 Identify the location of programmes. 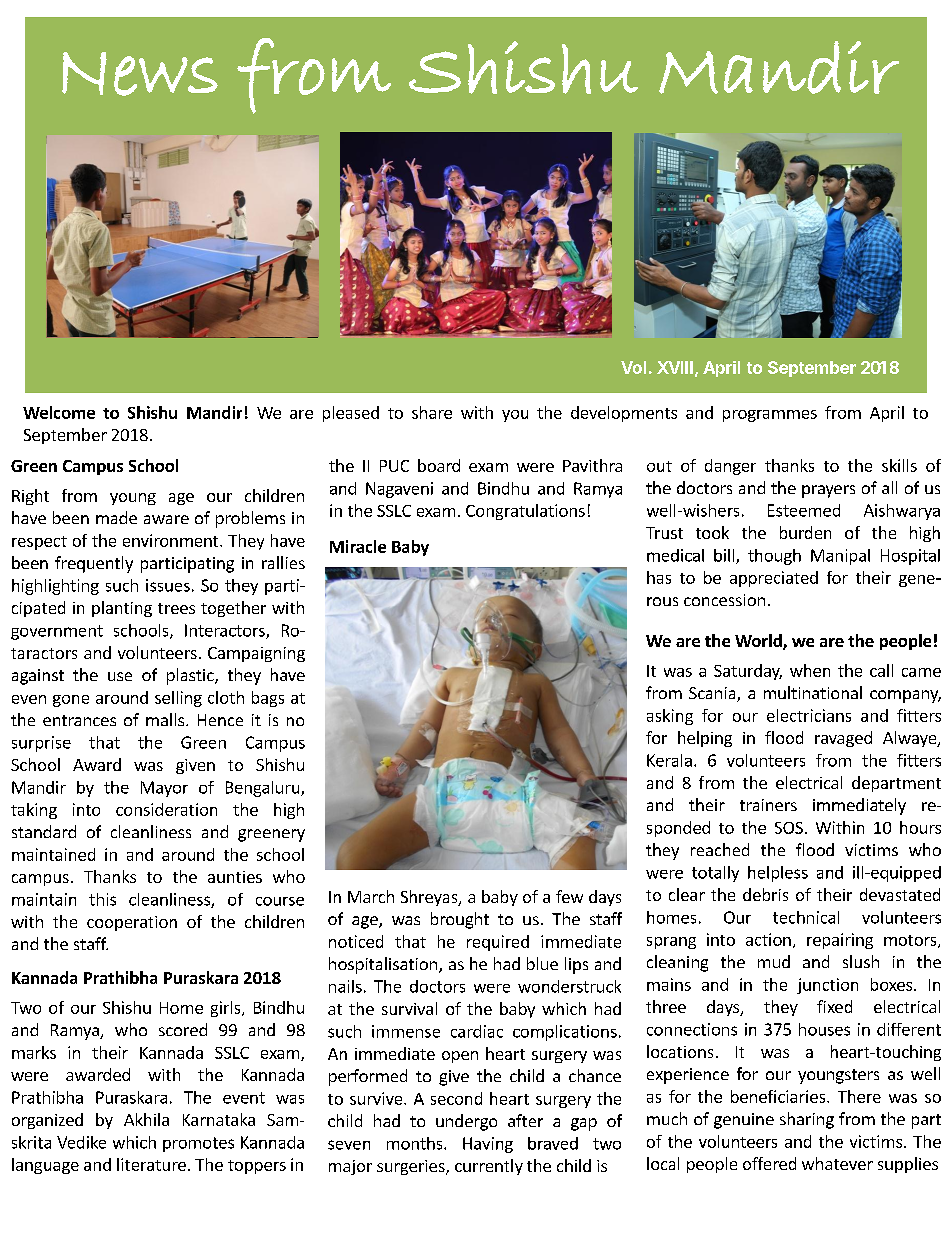
(770, 416).
